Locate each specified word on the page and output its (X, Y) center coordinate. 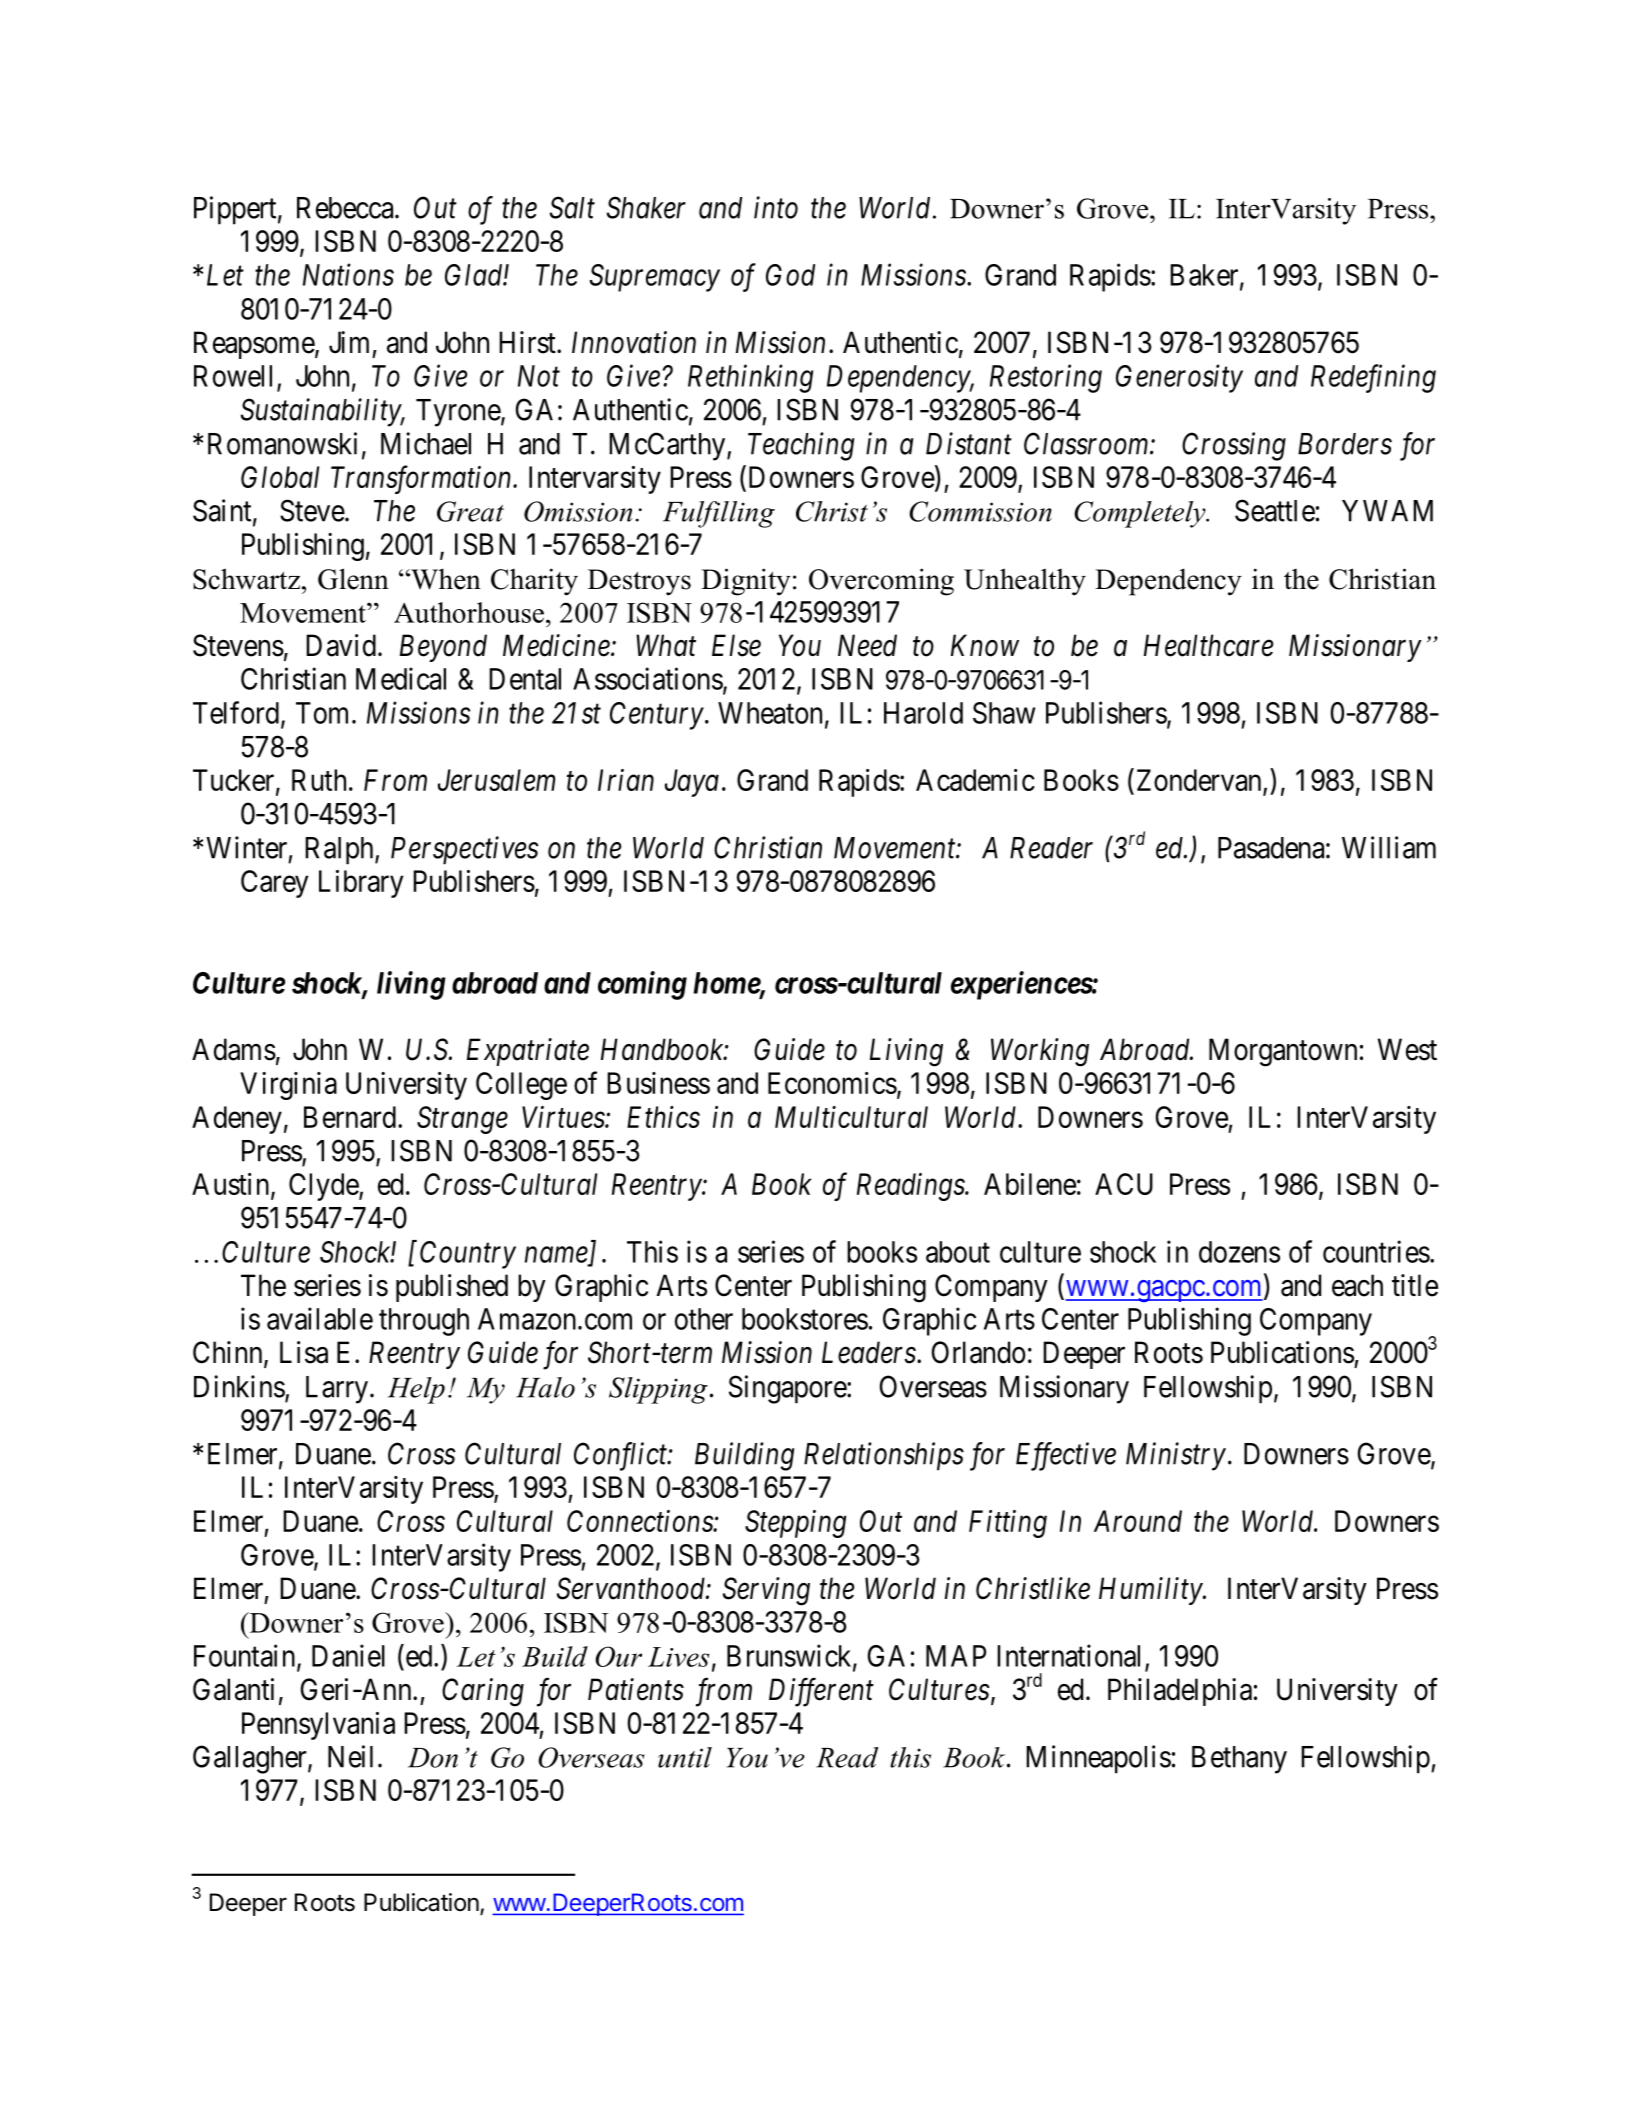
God (790, 275)
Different (821, 1692)
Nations (348, 275)
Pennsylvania (318, 1726)
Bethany (1239, 1760)
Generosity (1179, 379)
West (1407, 1049)
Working (1040, 1052)
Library (361, 884)
